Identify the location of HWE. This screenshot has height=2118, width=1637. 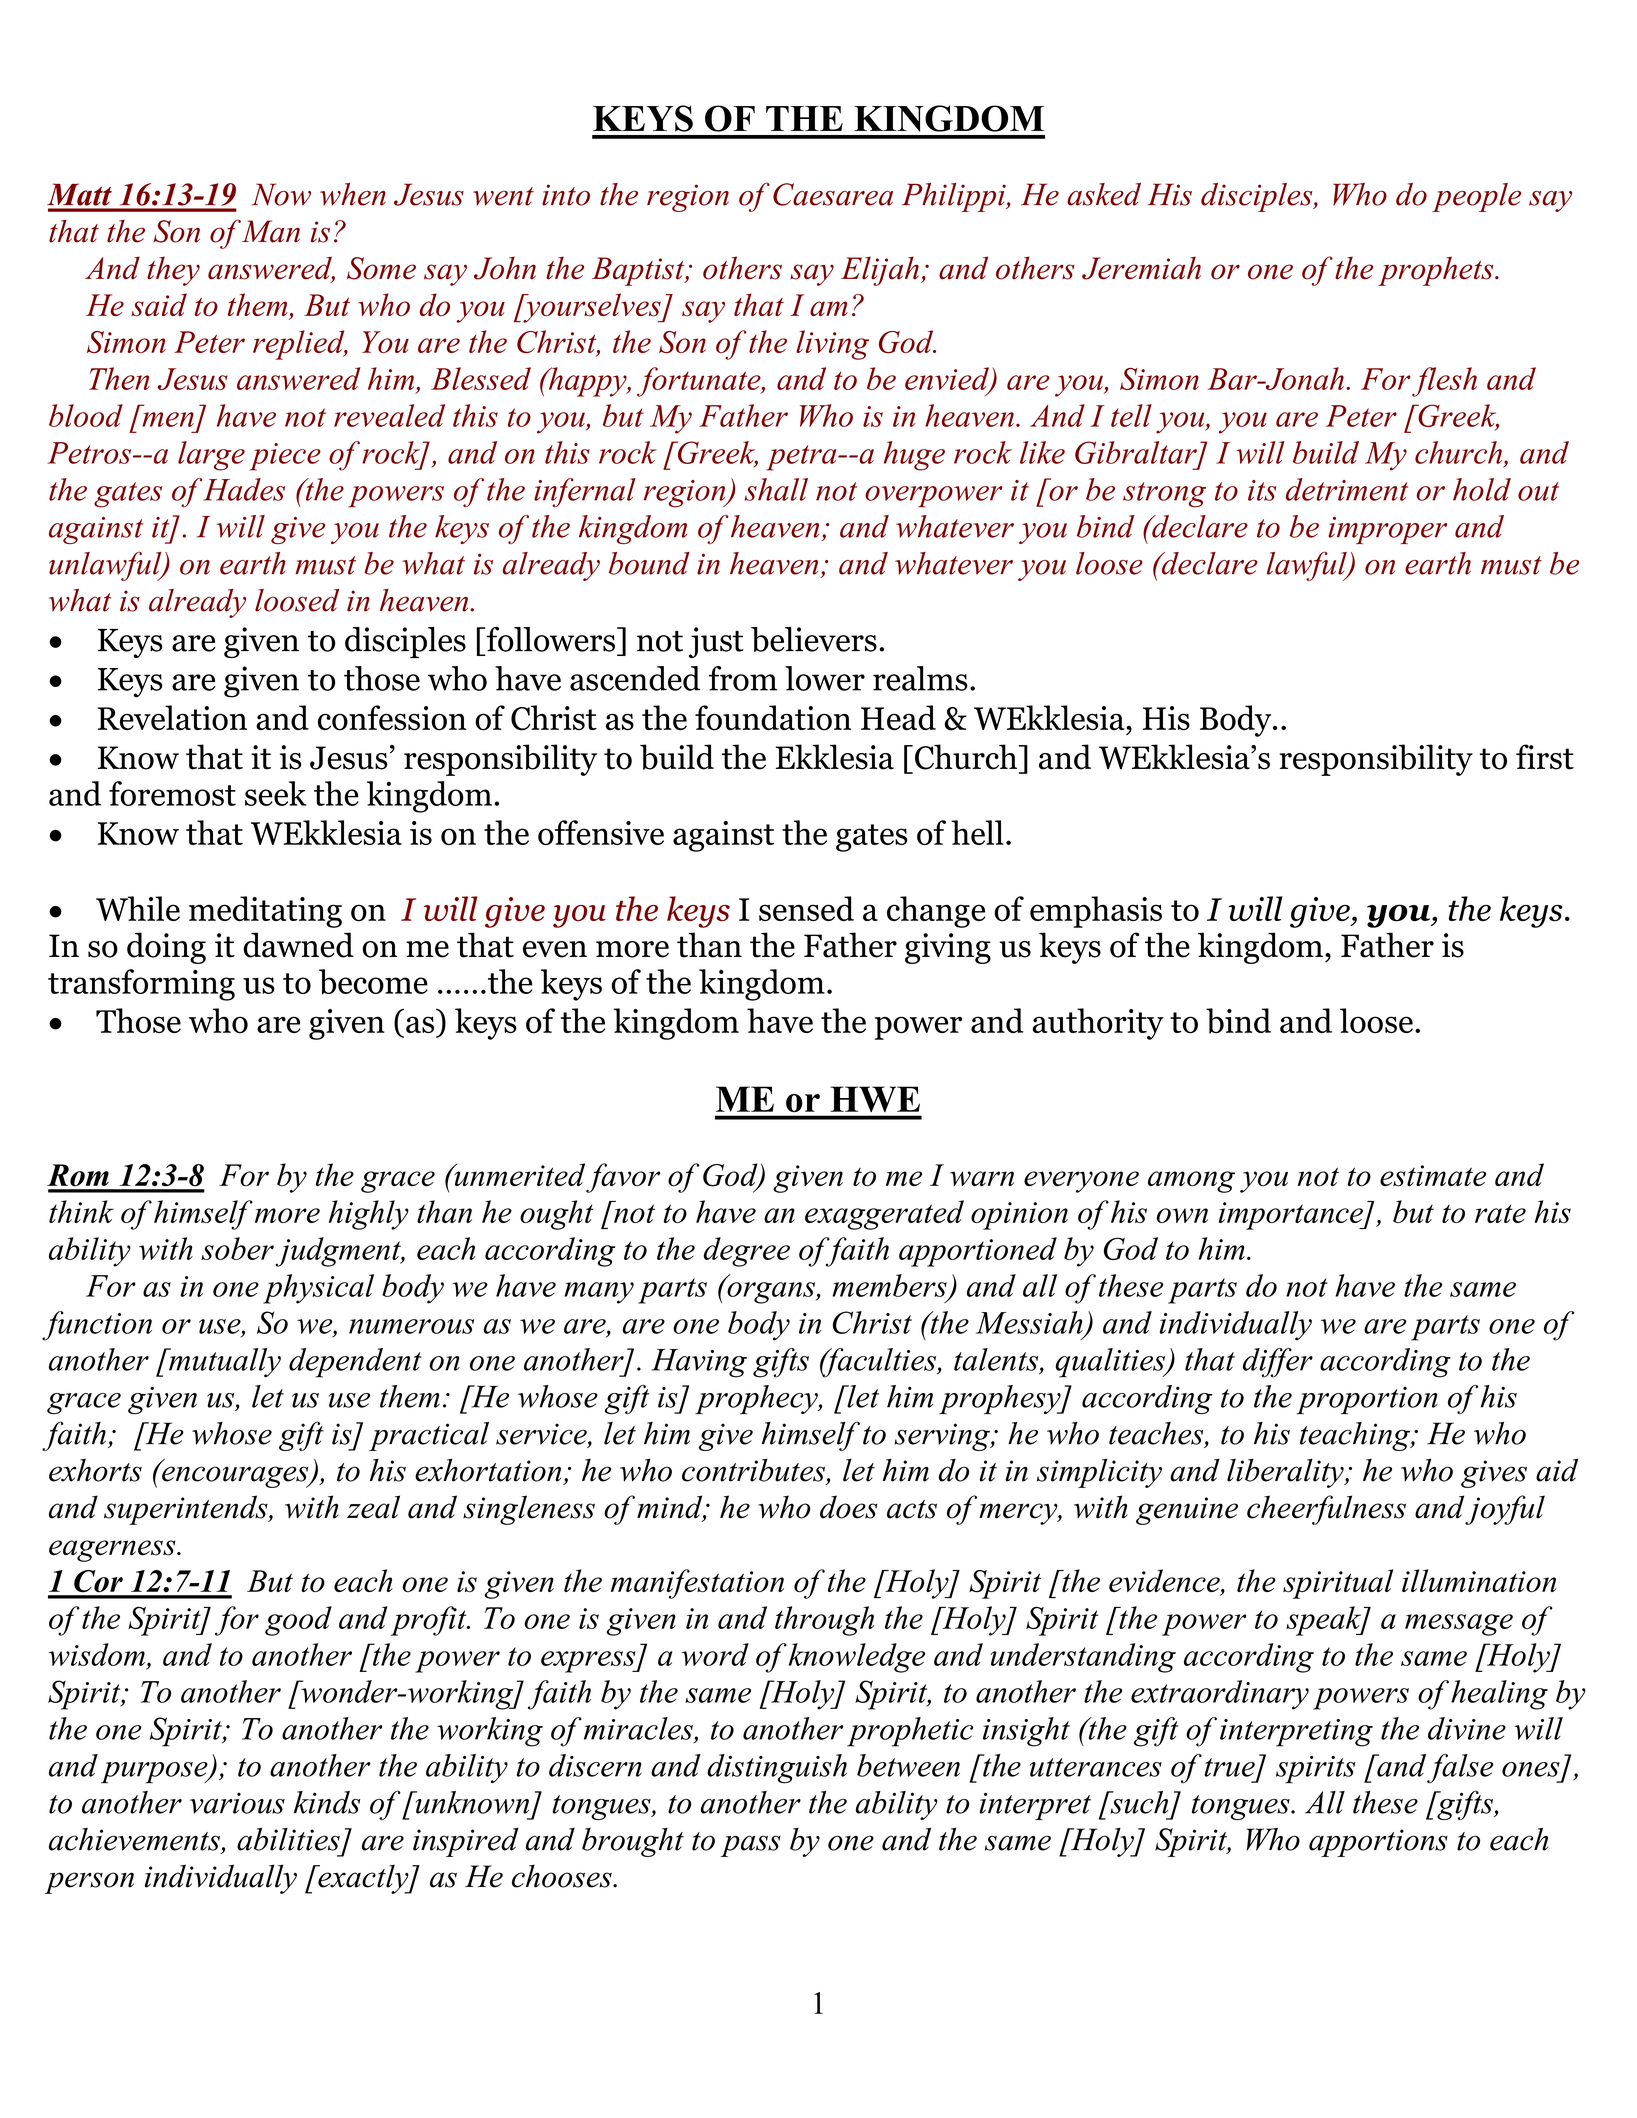
(875, 1099).
